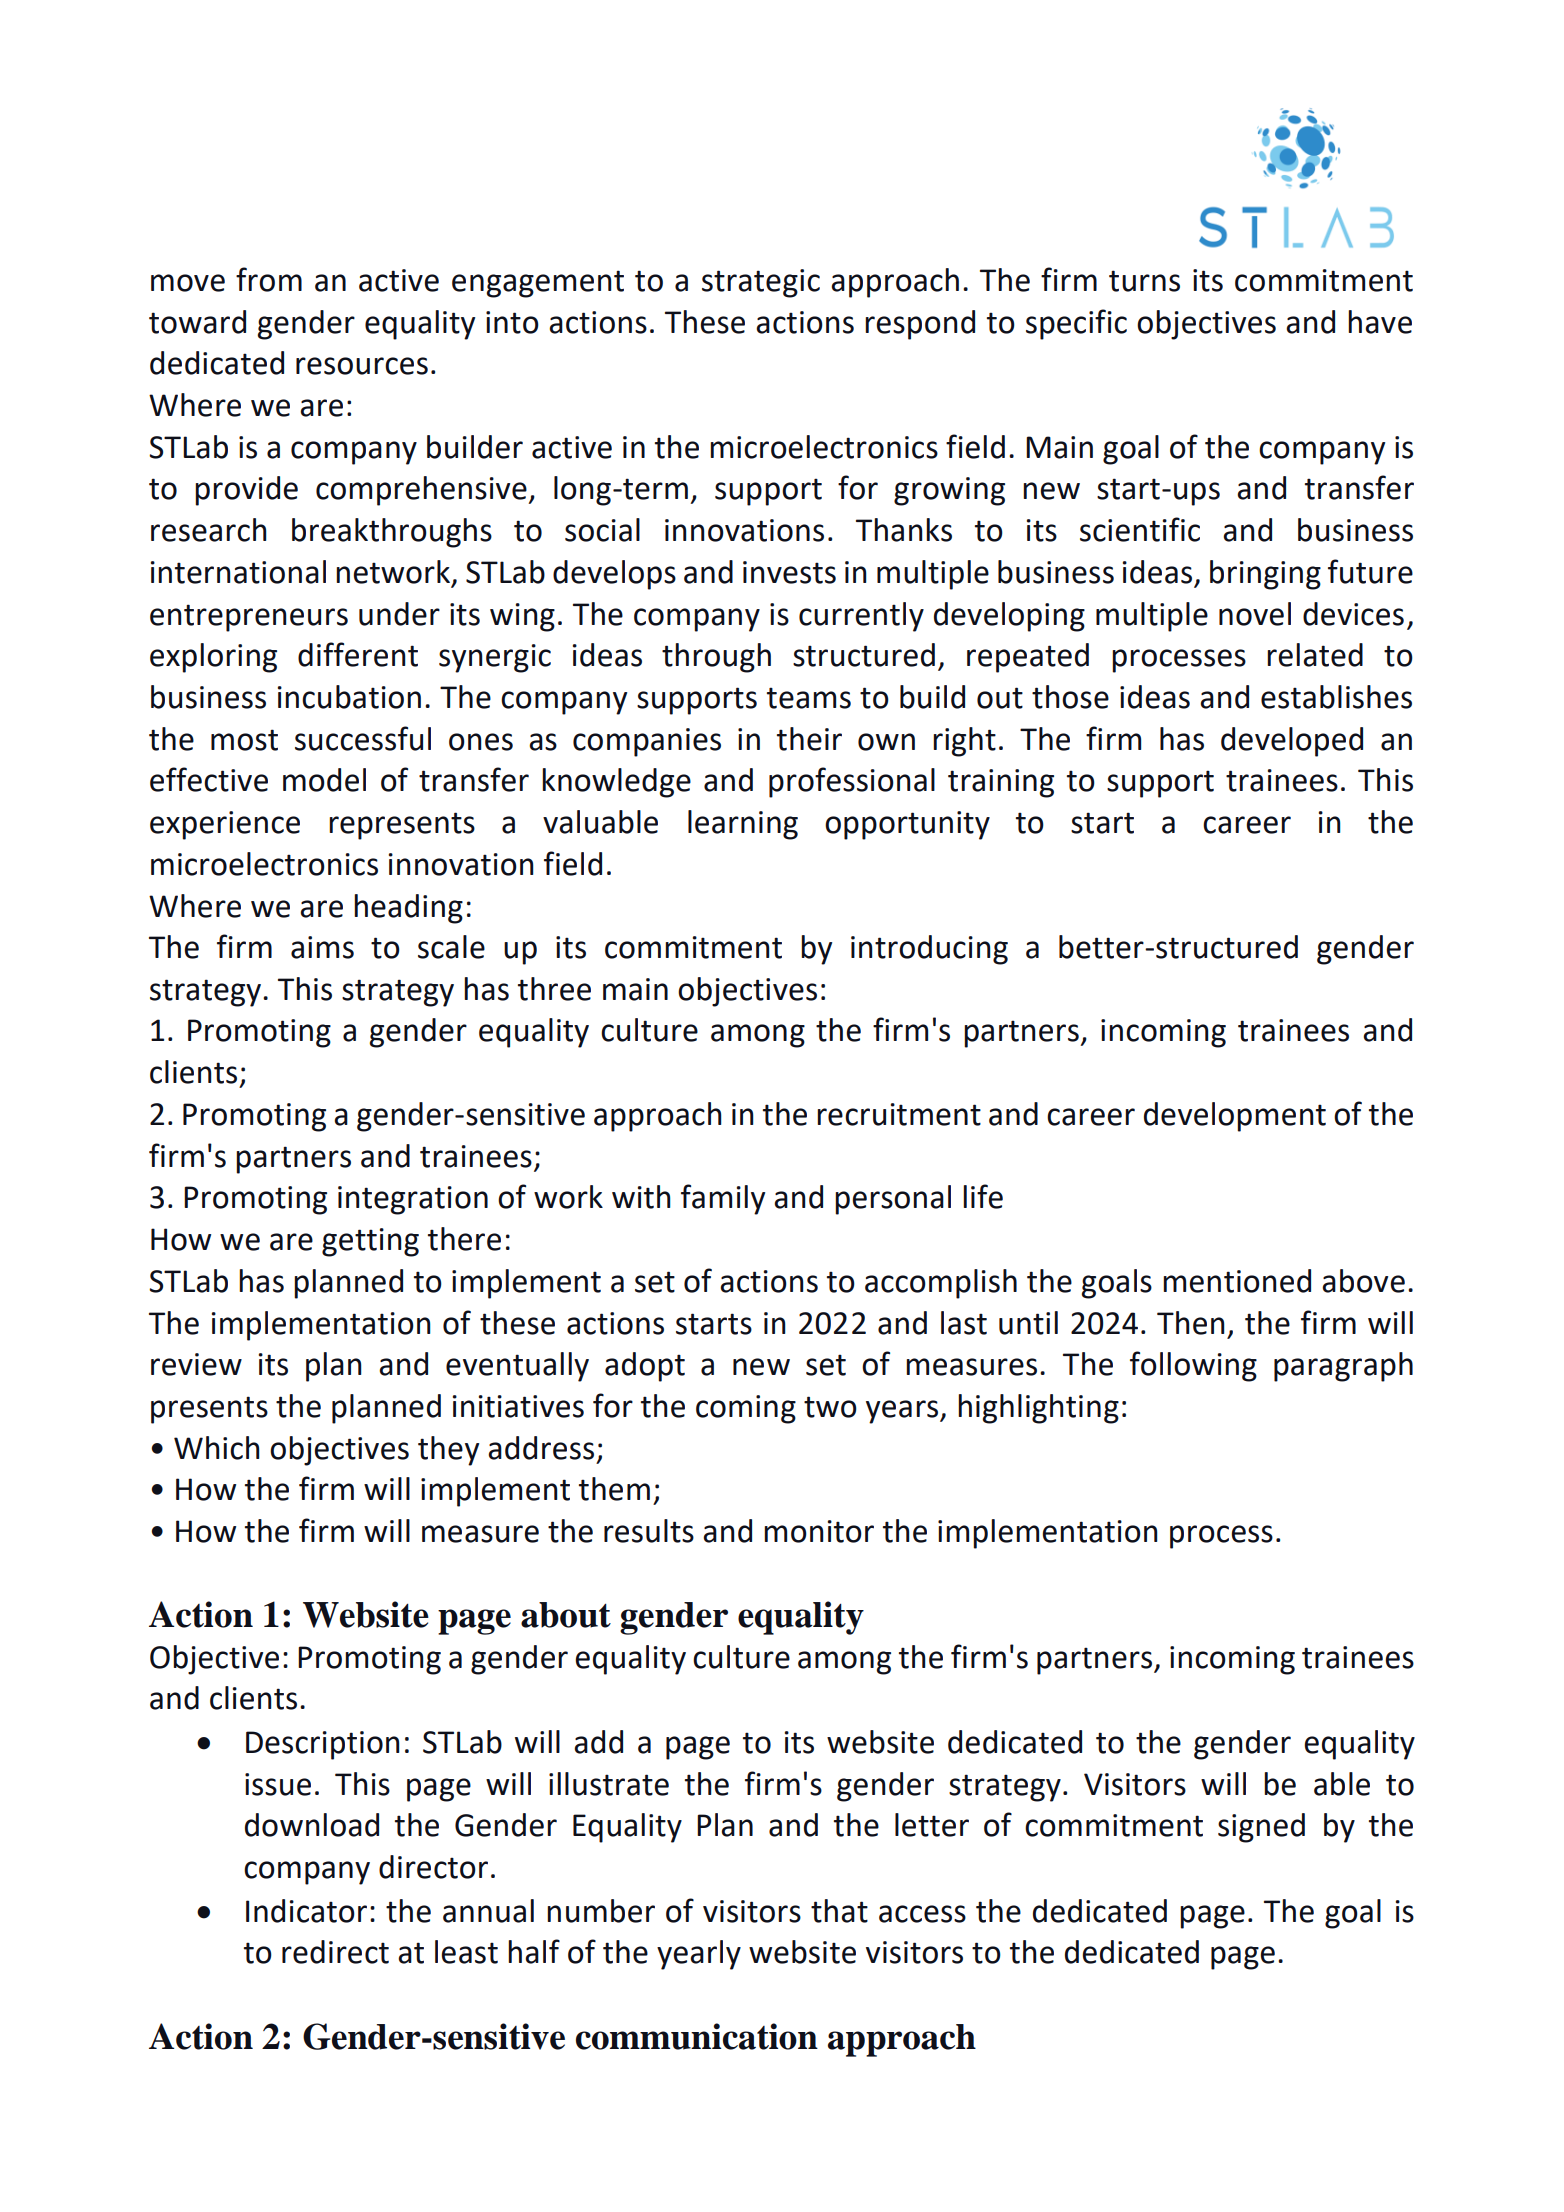 The width and height of the screenshot is (1564, 2212). Describe the element at coordinates (1144, 281) in the screenshot. I see `turns` at that location.
